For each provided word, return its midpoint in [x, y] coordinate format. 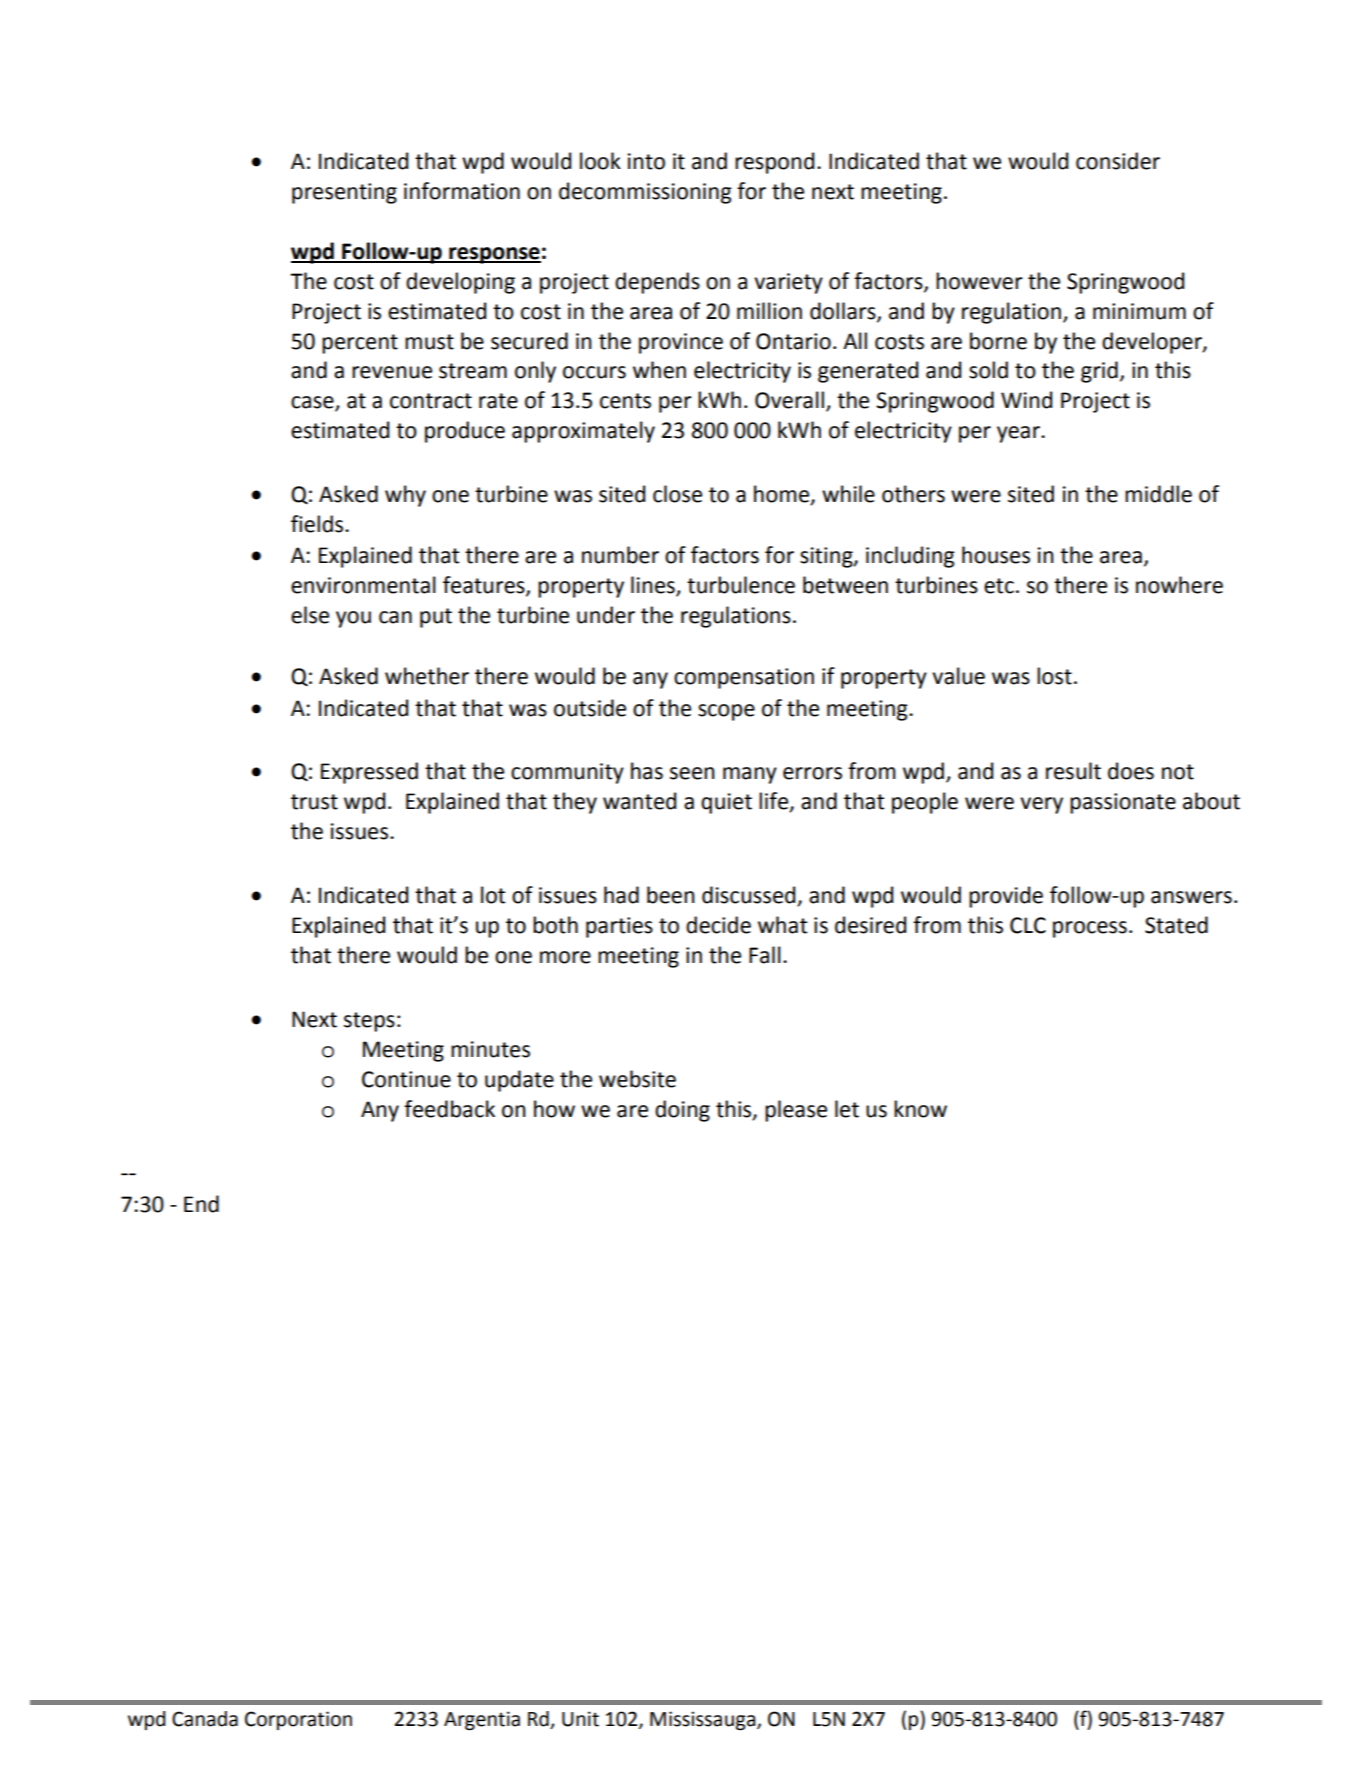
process [1090, 929]
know [920, 1109]
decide [718, 925]
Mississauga [704, 1721]
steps [369, 1022]
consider [1118, 161]
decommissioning [645, 193]
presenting [344, 193]
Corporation [298, 1720]
